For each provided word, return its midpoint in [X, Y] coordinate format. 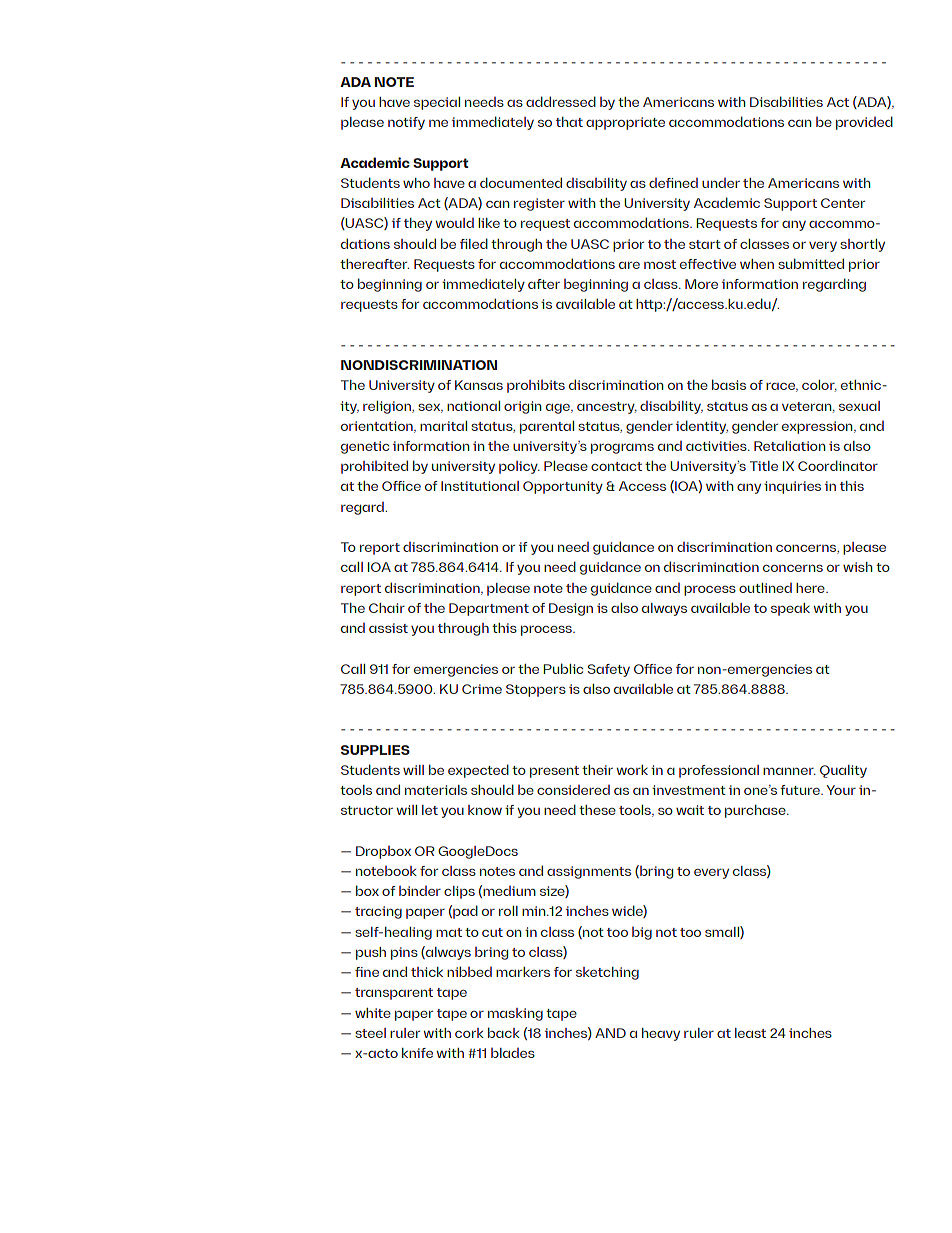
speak [790, 609]
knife [417, 1053]
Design [571, 609]
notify [406, 123]
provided [864, 123]
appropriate [625, 123]
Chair [387, 608]
